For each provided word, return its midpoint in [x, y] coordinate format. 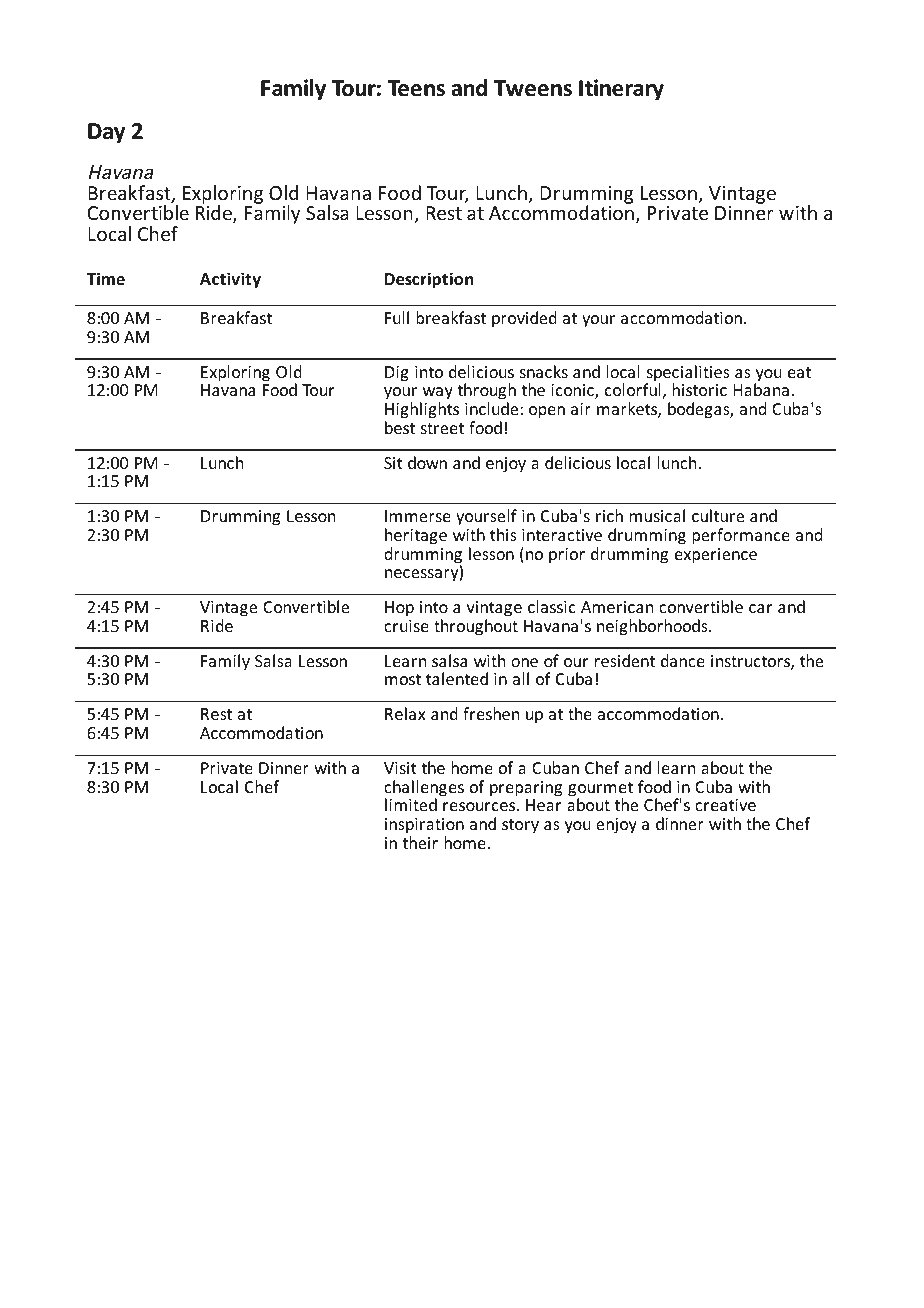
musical [657, 515]
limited [411, 804]
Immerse [418, 516]
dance [683, 660]
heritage [416, 536]
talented [457, 678]
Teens [416, 88]
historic [700, 389]
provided [524, 319]
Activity [230, 280]
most [403, 679]
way [436, 395]
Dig [397, 374]
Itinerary [621, 90]
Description [429, 280]
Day [106, 133]
